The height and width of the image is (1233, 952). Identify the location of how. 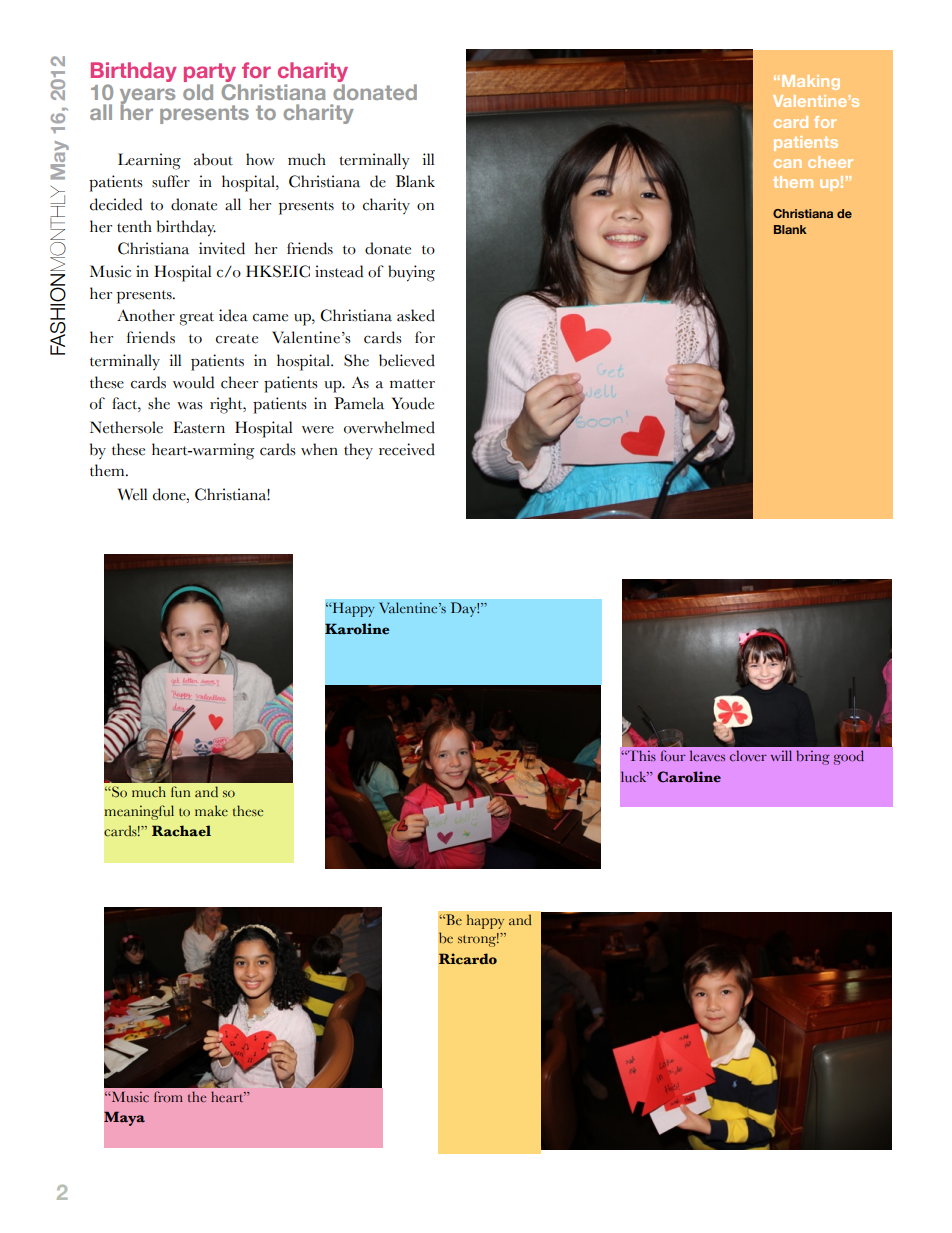
(260, 159).
